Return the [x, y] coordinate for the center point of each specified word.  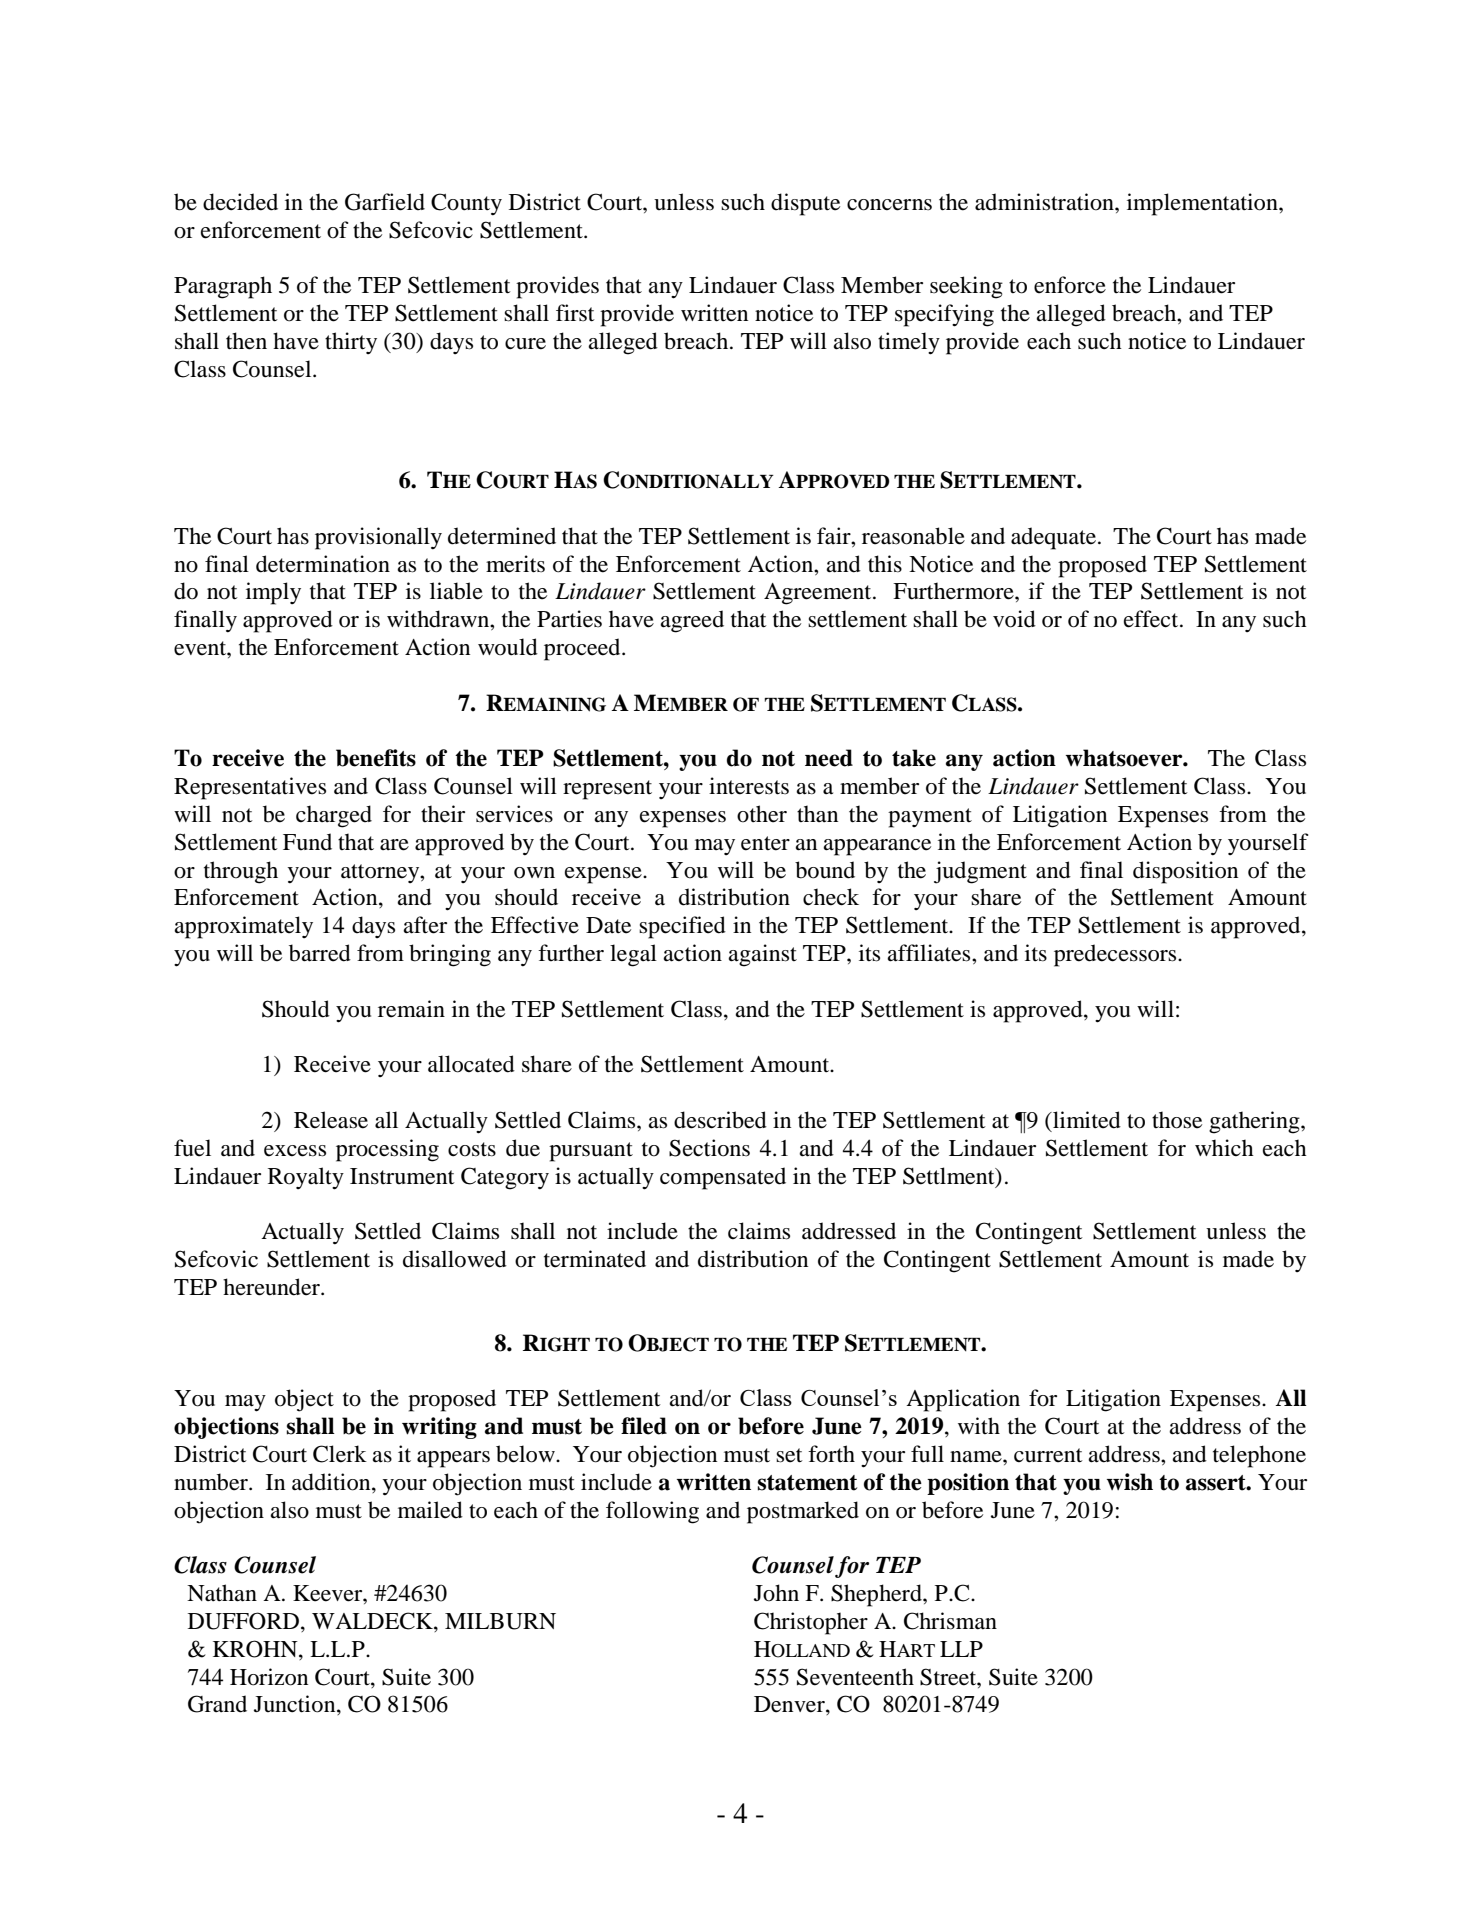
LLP [961, 1649]
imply [273, 593]
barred [320, 953]
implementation [1203, 204]
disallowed [455, 1259]
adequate [1055, 538]
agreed [692, 621]
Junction [296, 1705]
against [762, 955]
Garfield [385, 202]
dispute [805, 204]
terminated [595, 1259]
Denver [790, 1705]
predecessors [1116, 955]
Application [963, 1400]
